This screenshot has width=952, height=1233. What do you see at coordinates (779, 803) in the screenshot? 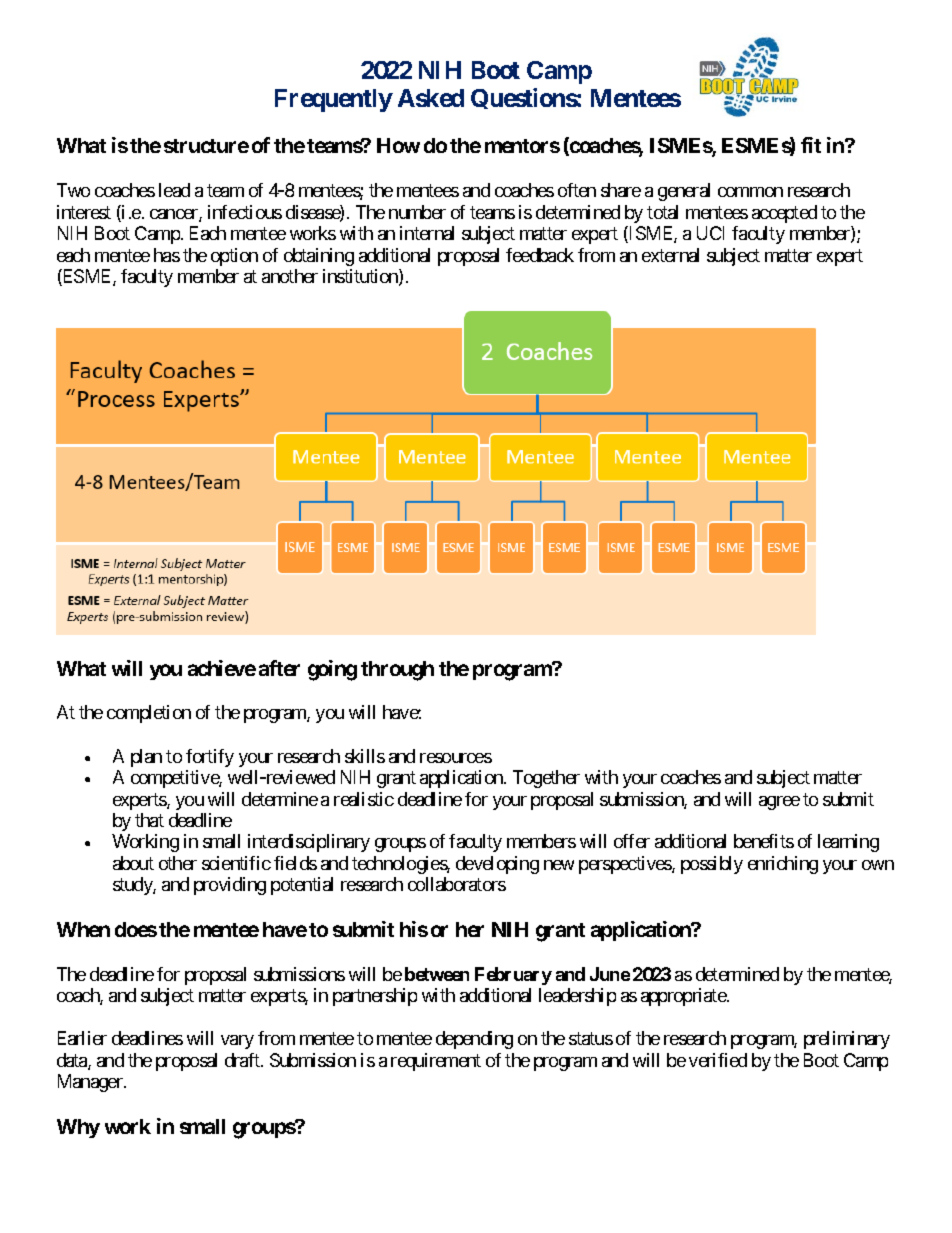
I see `agree` at bounding box center [779, 803].
